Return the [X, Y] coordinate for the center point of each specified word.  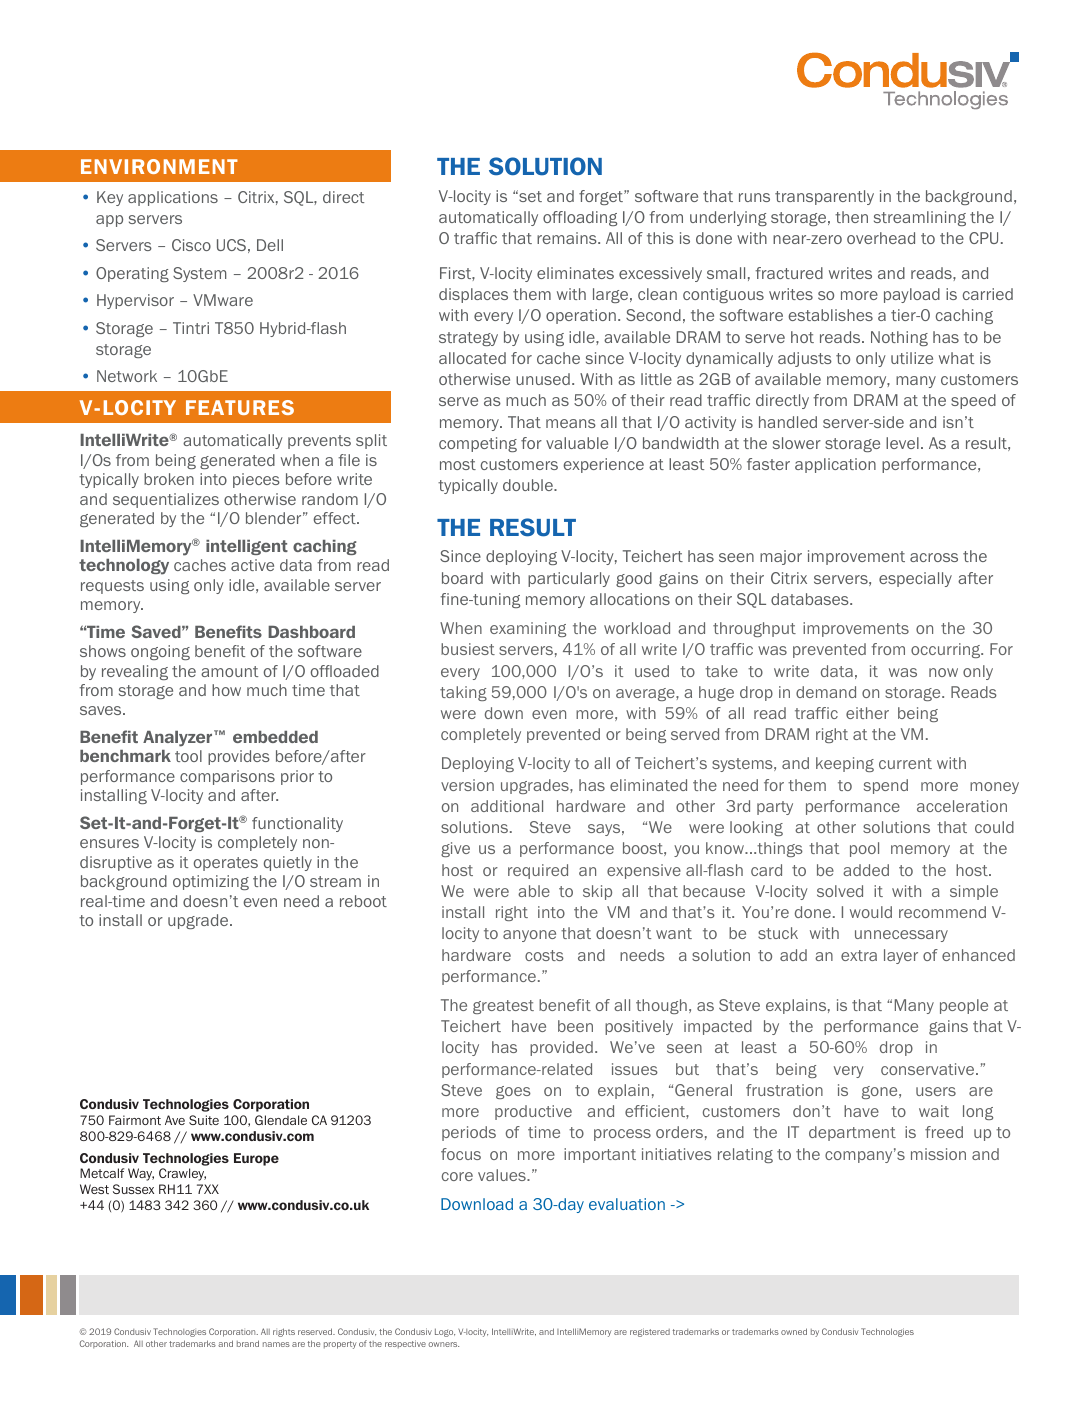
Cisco [191, 245]
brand [248, 1343]
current [905, 763]
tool [188, 756]
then [851, 217]
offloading [580, 218]
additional [507, 806]
